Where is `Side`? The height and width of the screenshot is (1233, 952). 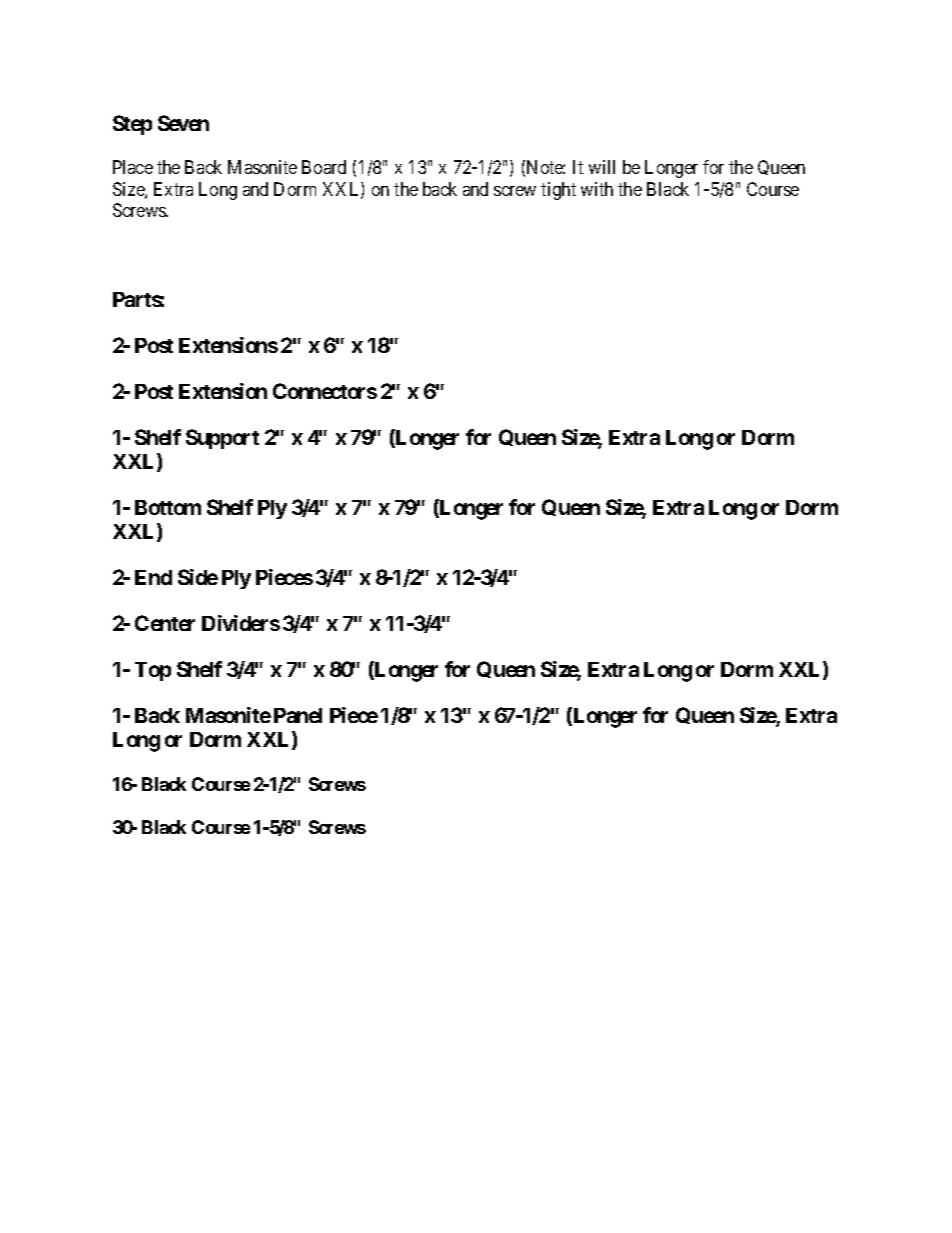 Side is located at coordinates (198, 577).
